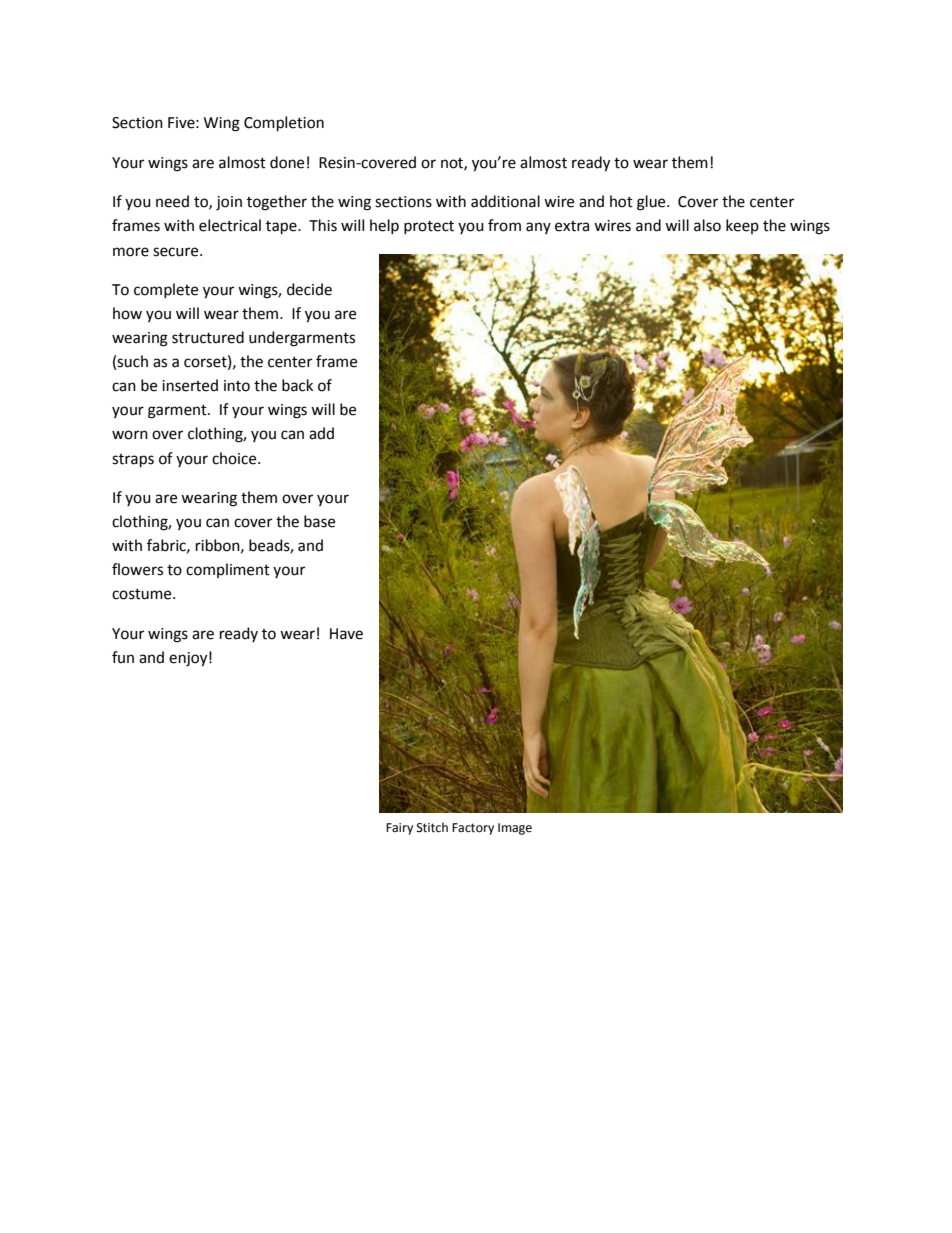  I want to click on Completion, so click(284, 124).
